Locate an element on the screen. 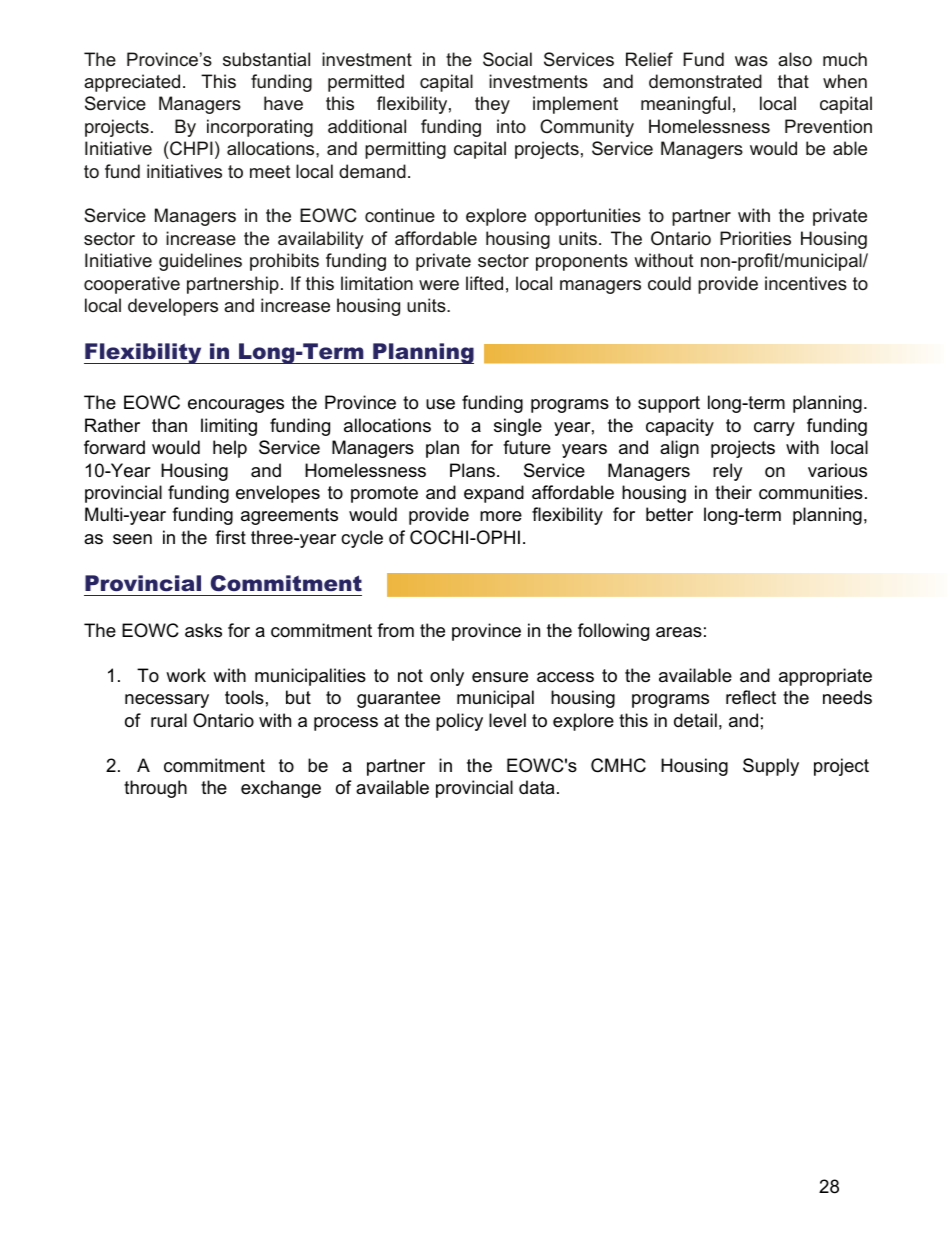 This screenshot has width=952, height=1233. that is located at coordinates (793, 81).
